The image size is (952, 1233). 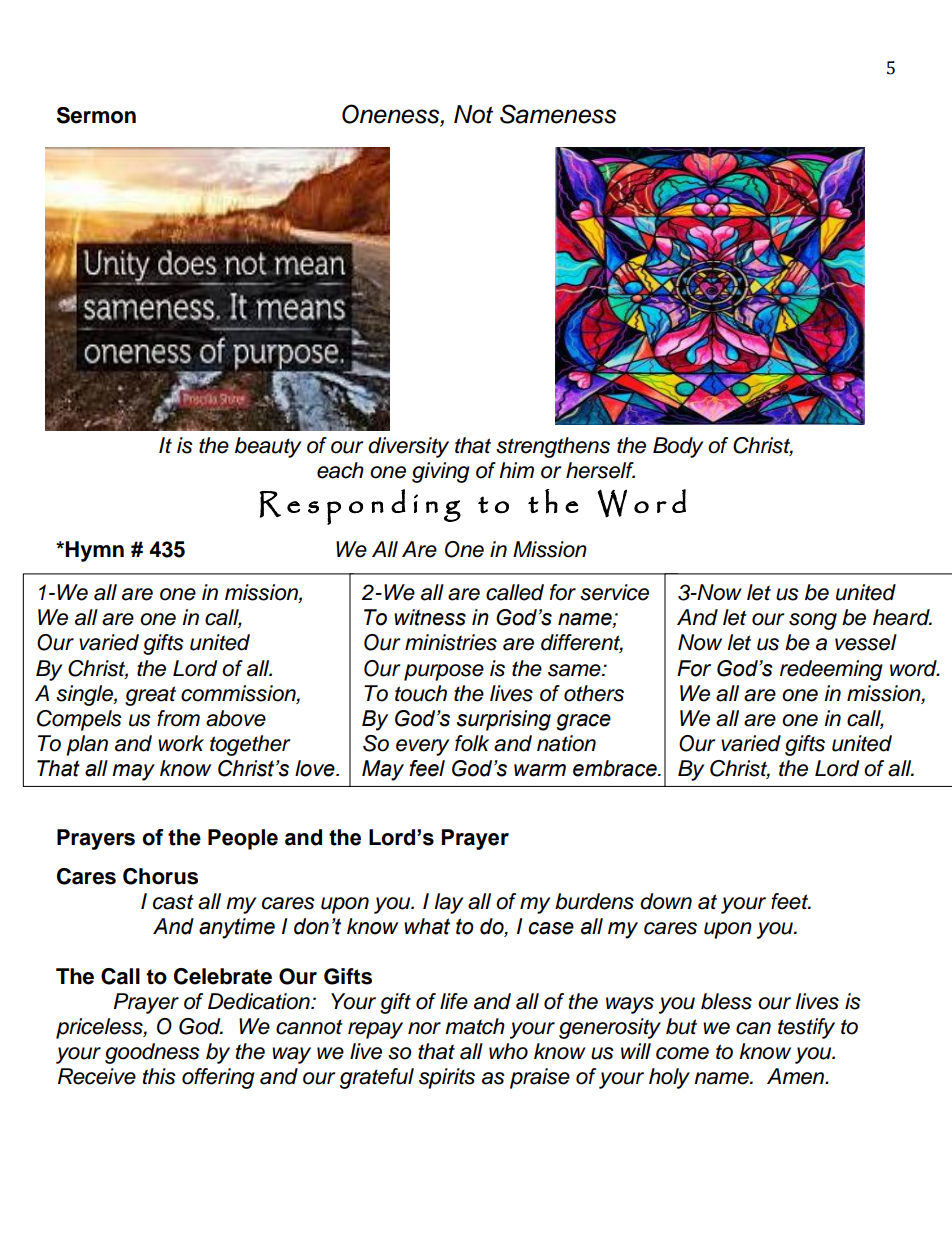 I want to click on feet, so click(x=791, y=901).
